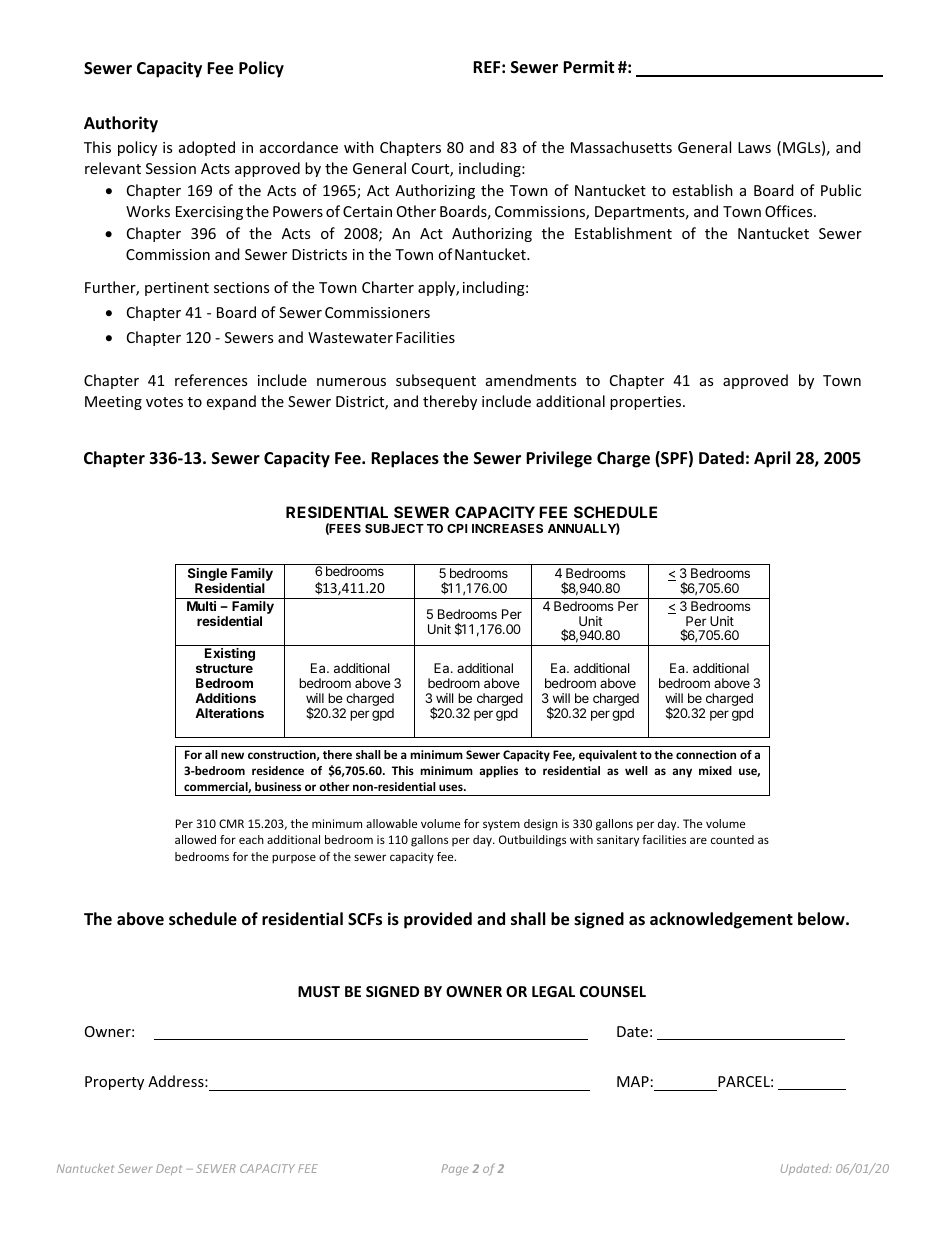 The image size is (952, 1233). I want to click on subsequent, so click(436, 381).
